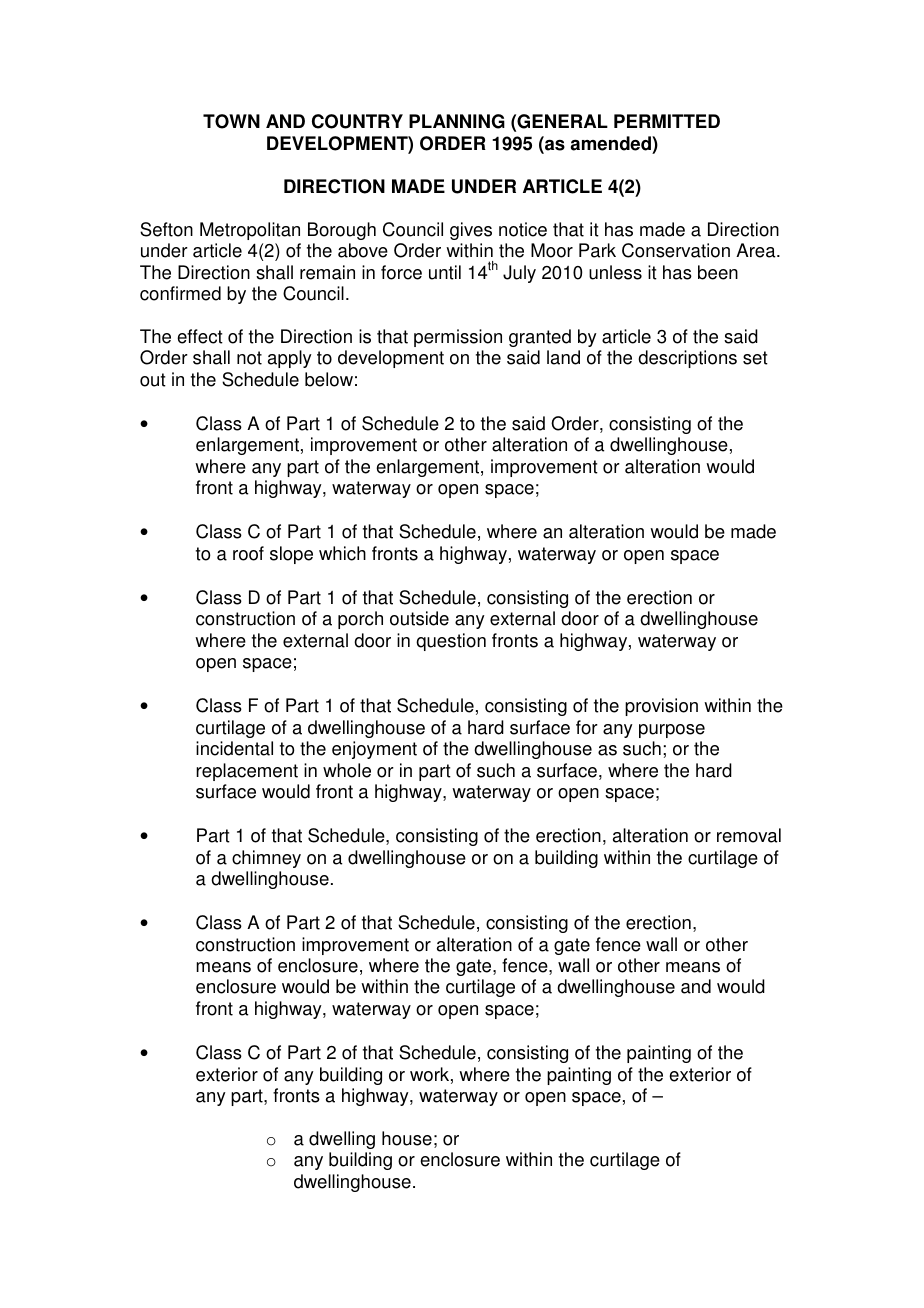 Image resolution: width=924 pixels, height=1308 pixels. I want to click on apply, so click(290, 359).
